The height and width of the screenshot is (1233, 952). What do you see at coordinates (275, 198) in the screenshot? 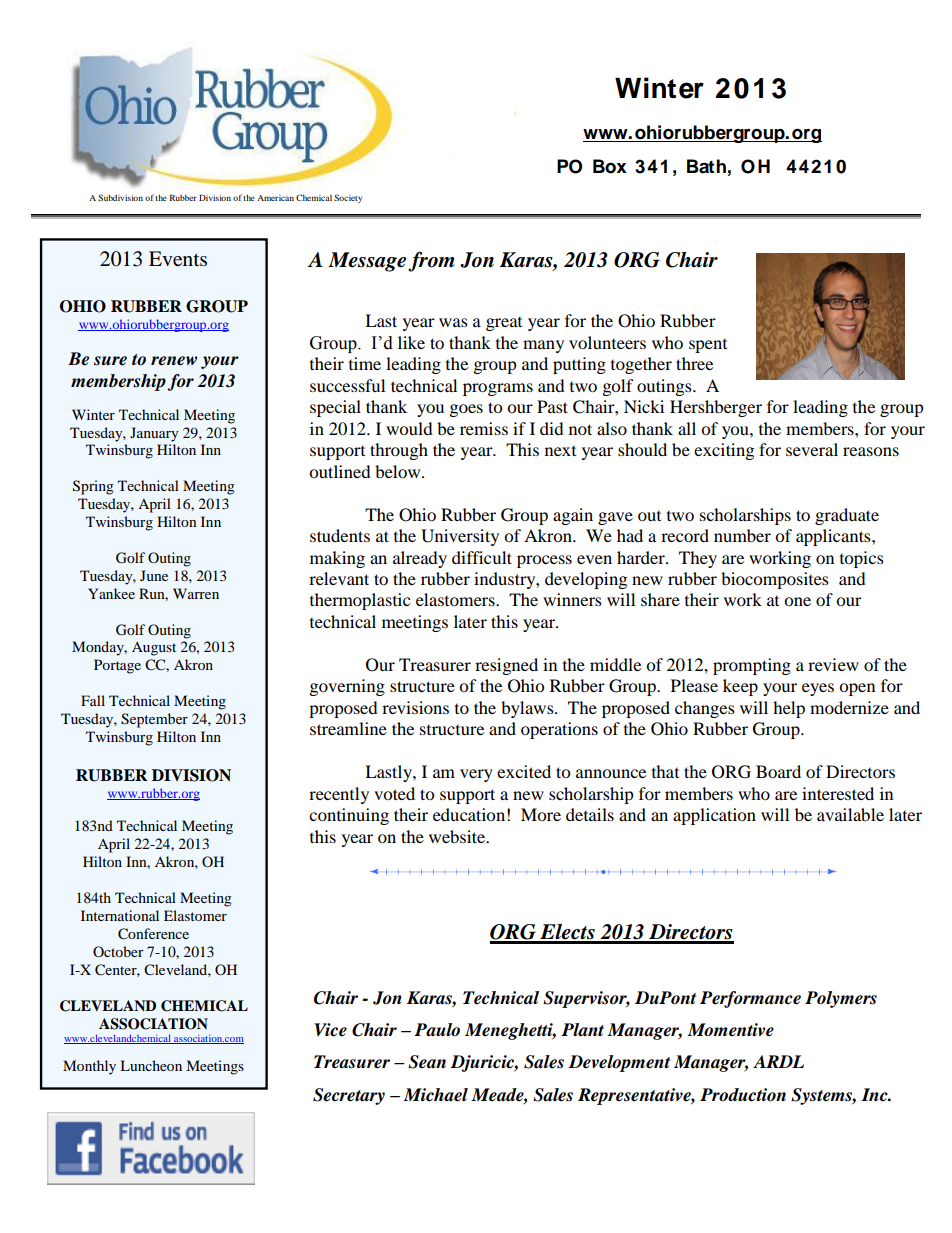
I see `American` at bounding box center [275, 198].
